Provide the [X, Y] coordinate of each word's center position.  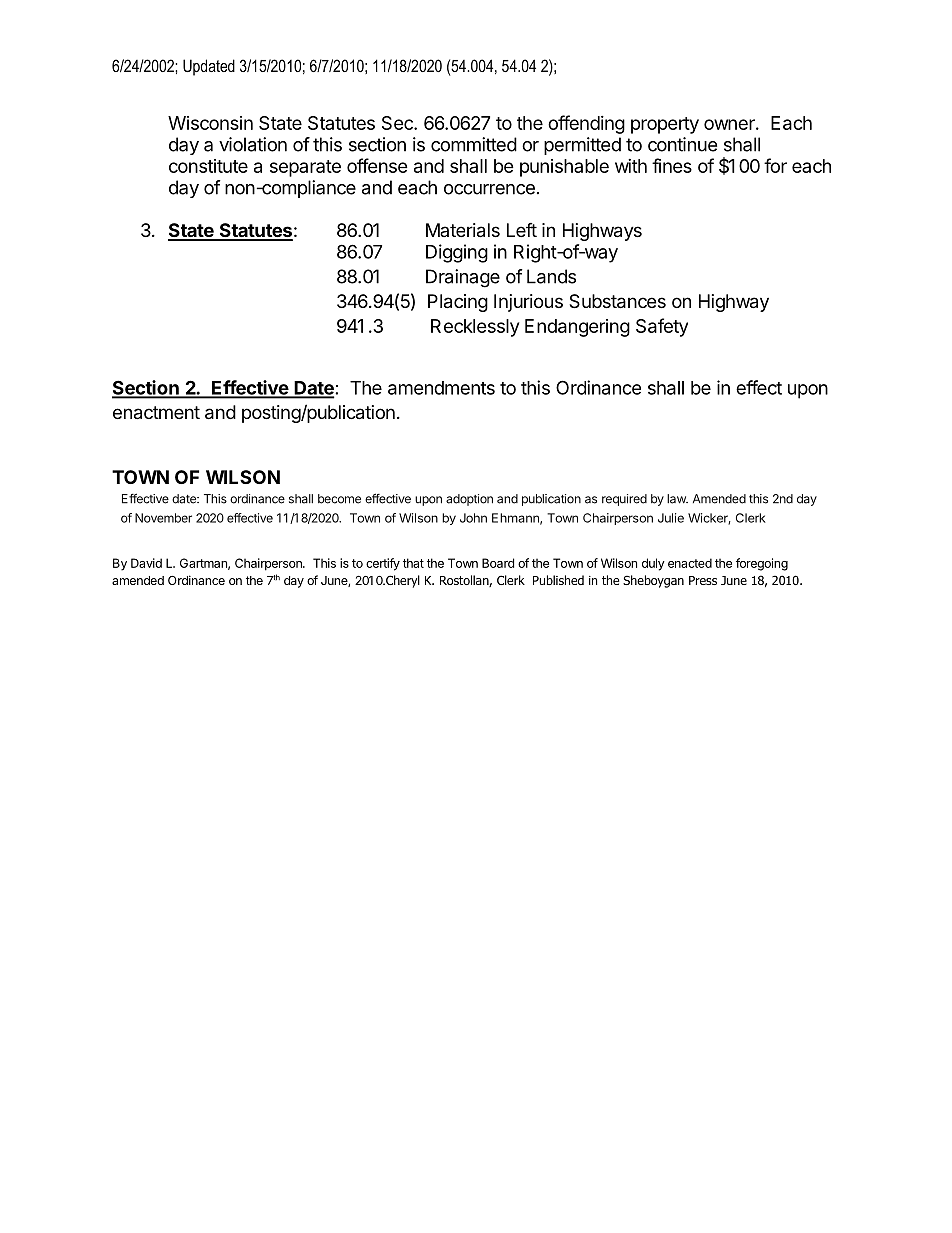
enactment [156, 413]
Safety [662, 327]
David [146, 563]
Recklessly [475, 328]
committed [474, 144]
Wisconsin [210, 123]
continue [682, 144]
